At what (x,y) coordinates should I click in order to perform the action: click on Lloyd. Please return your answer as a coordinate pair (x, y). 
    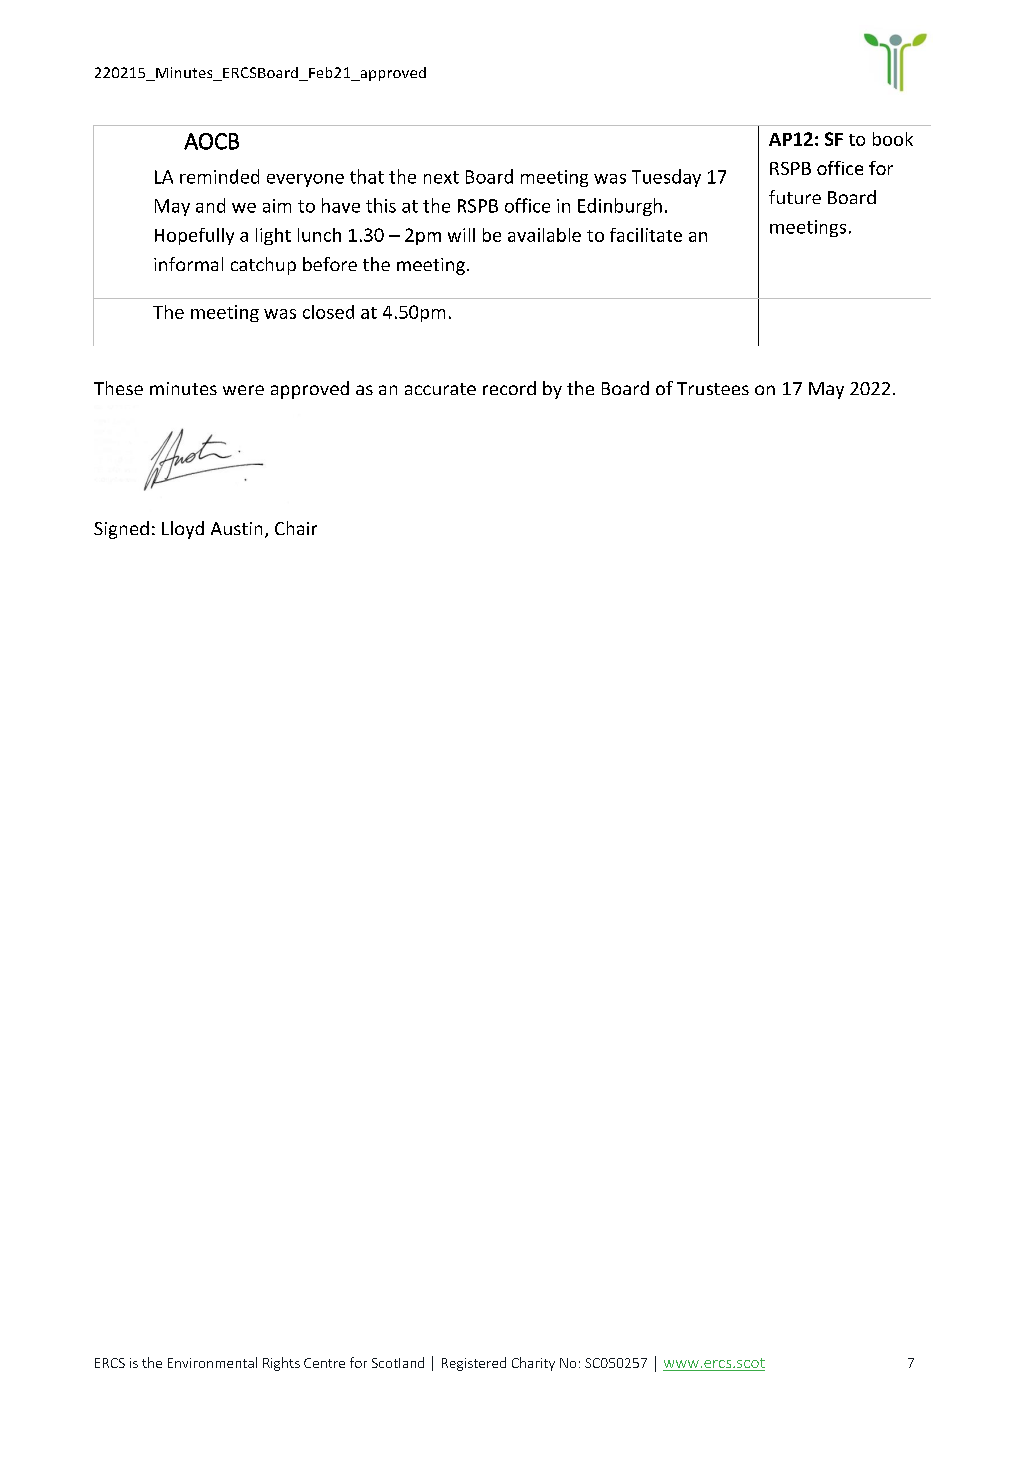
    Looking at the image, I should click on (183, 530).
